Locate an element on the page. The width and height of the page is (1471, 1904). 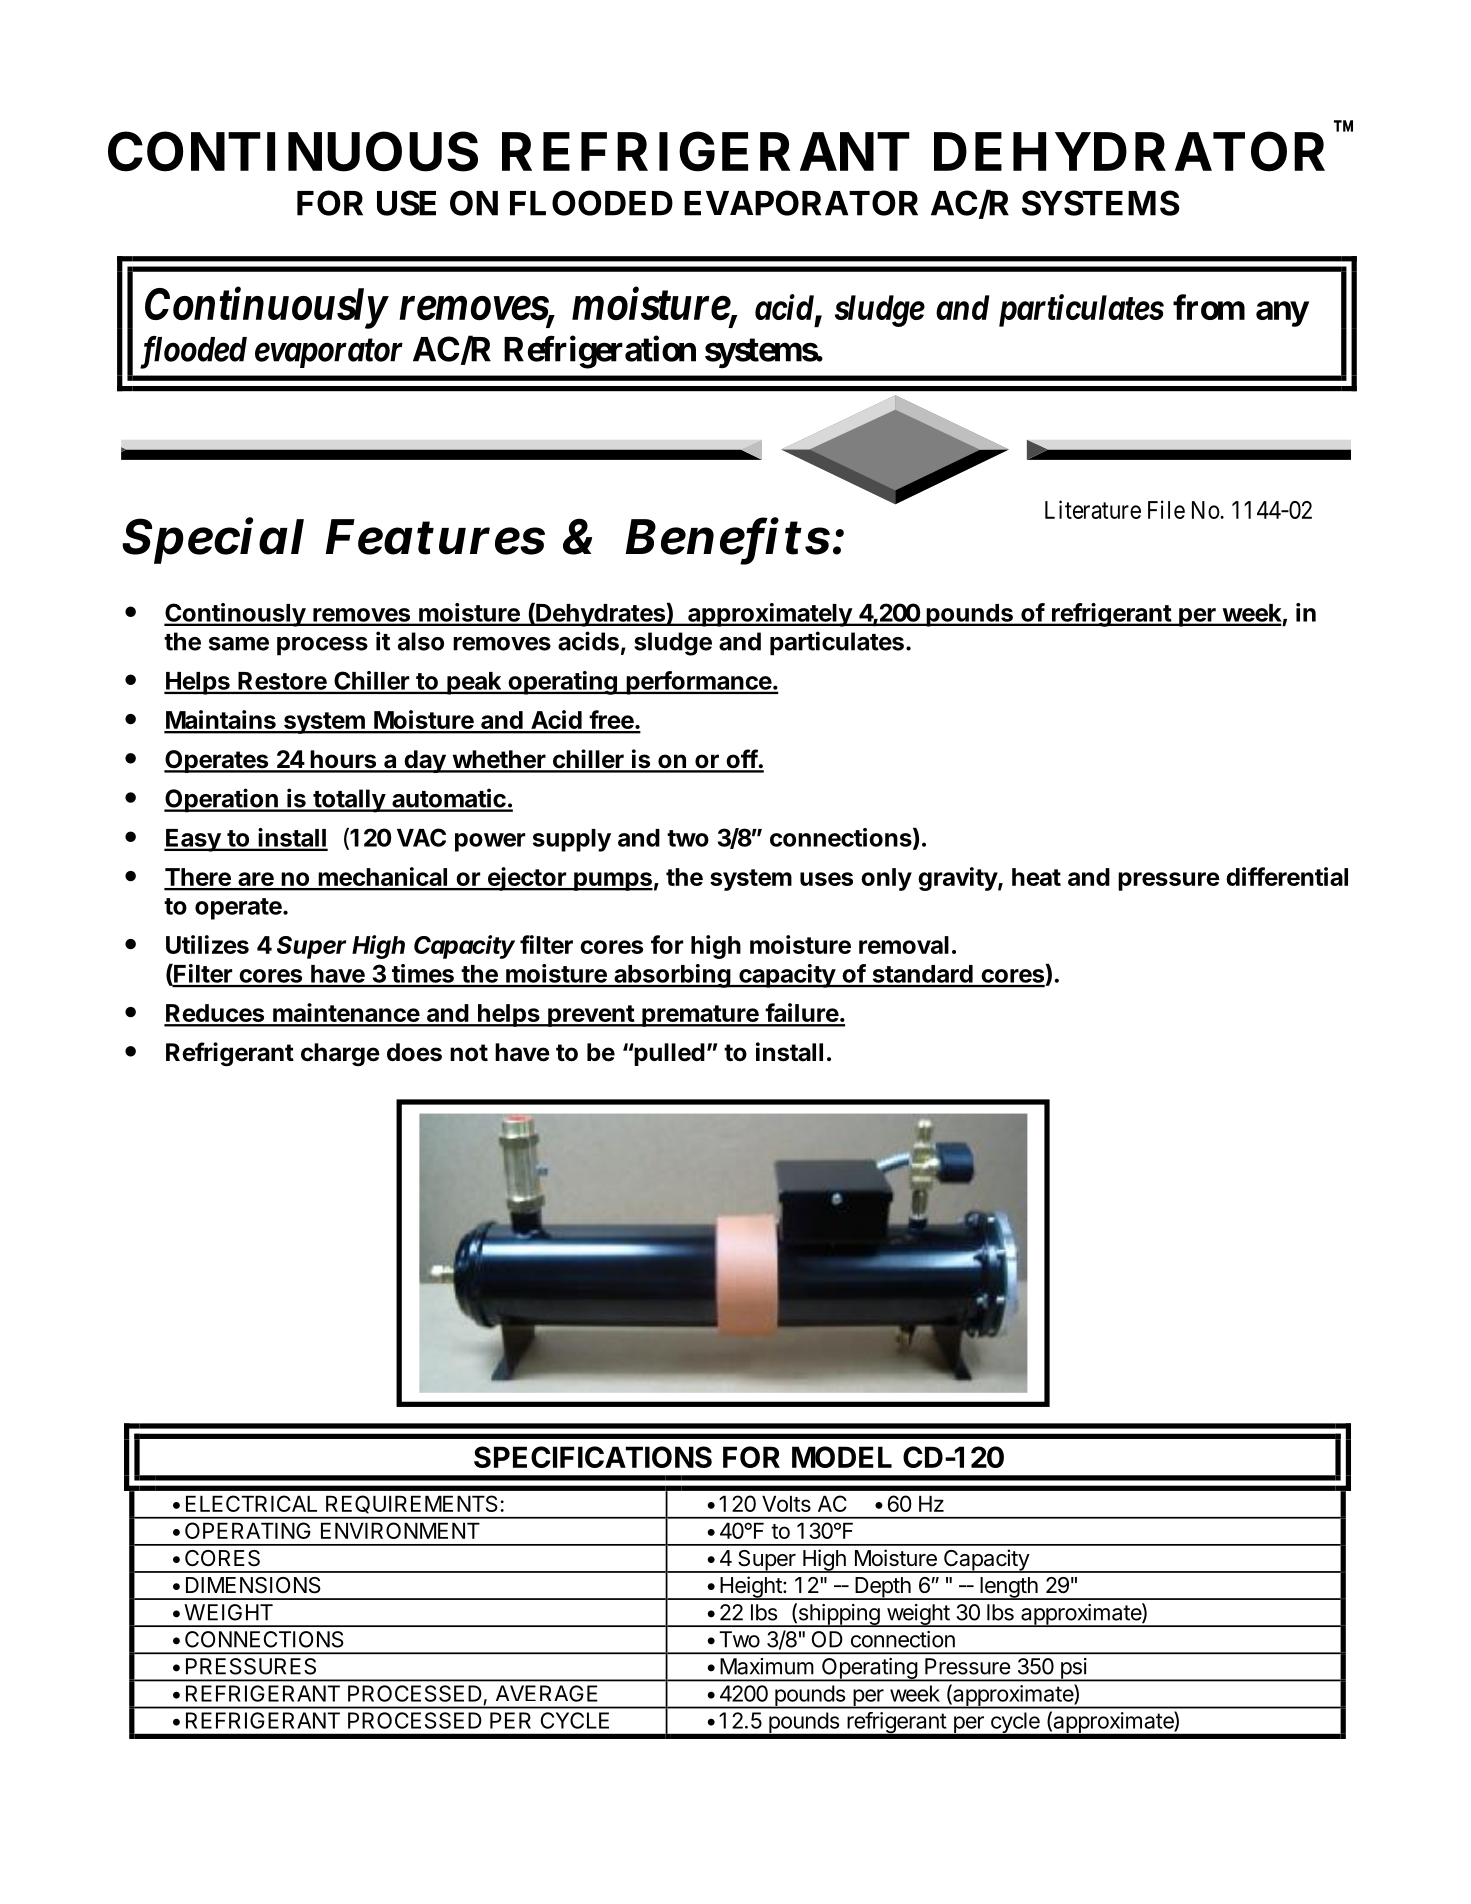
performance is located at coordinates (698, 683).
